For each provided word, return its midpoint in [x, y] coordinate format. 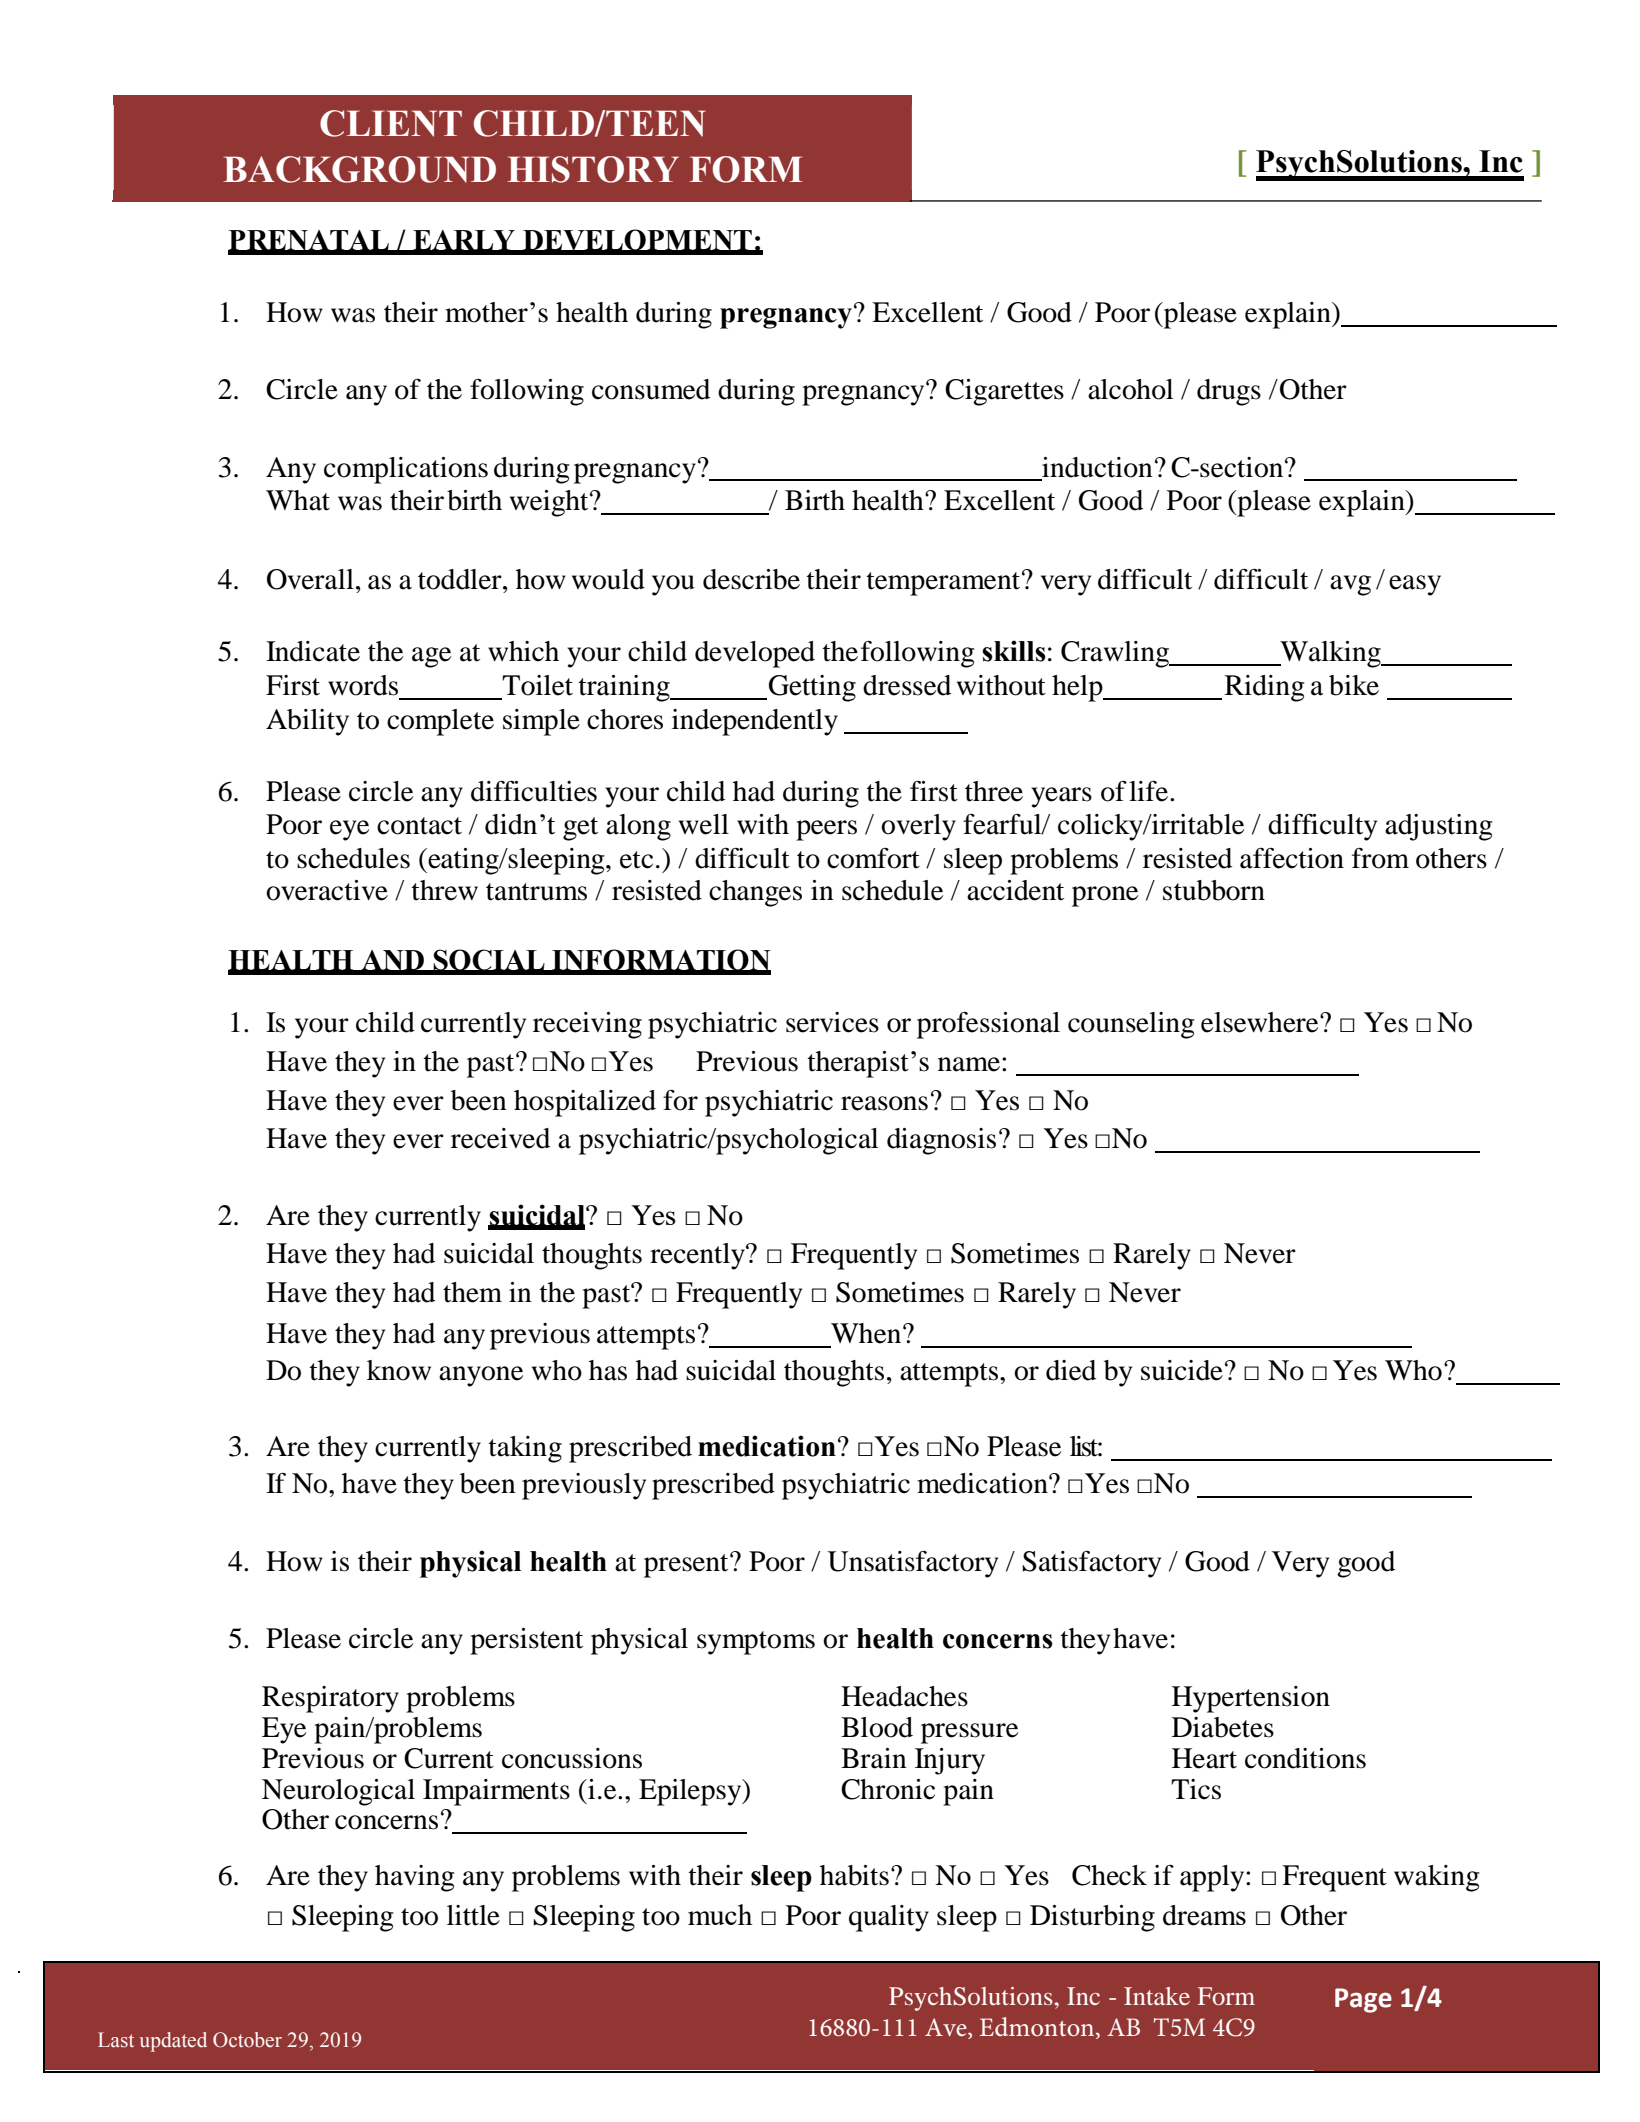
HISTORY [593, 169]
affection [1292, 858]
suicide [1182, 1370]
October [247, 2040]
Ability [307, 722]
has [608, 1370]
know [399, 1370]
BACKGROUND [359, 169]
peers [826, 830]
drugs [1229, 392]
